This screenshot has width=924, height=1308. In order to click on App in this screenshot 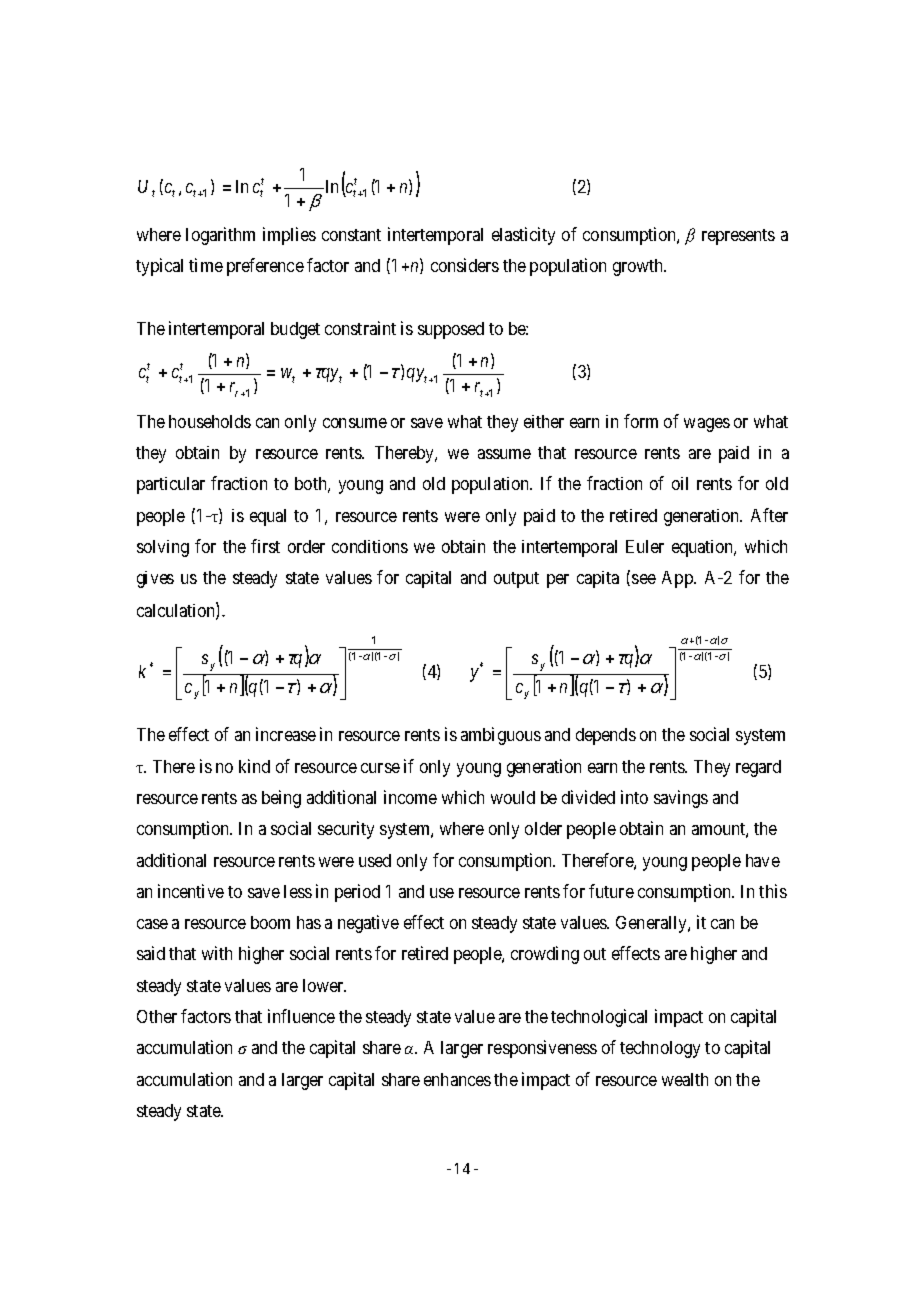, I will do `click(678, 579)`.
